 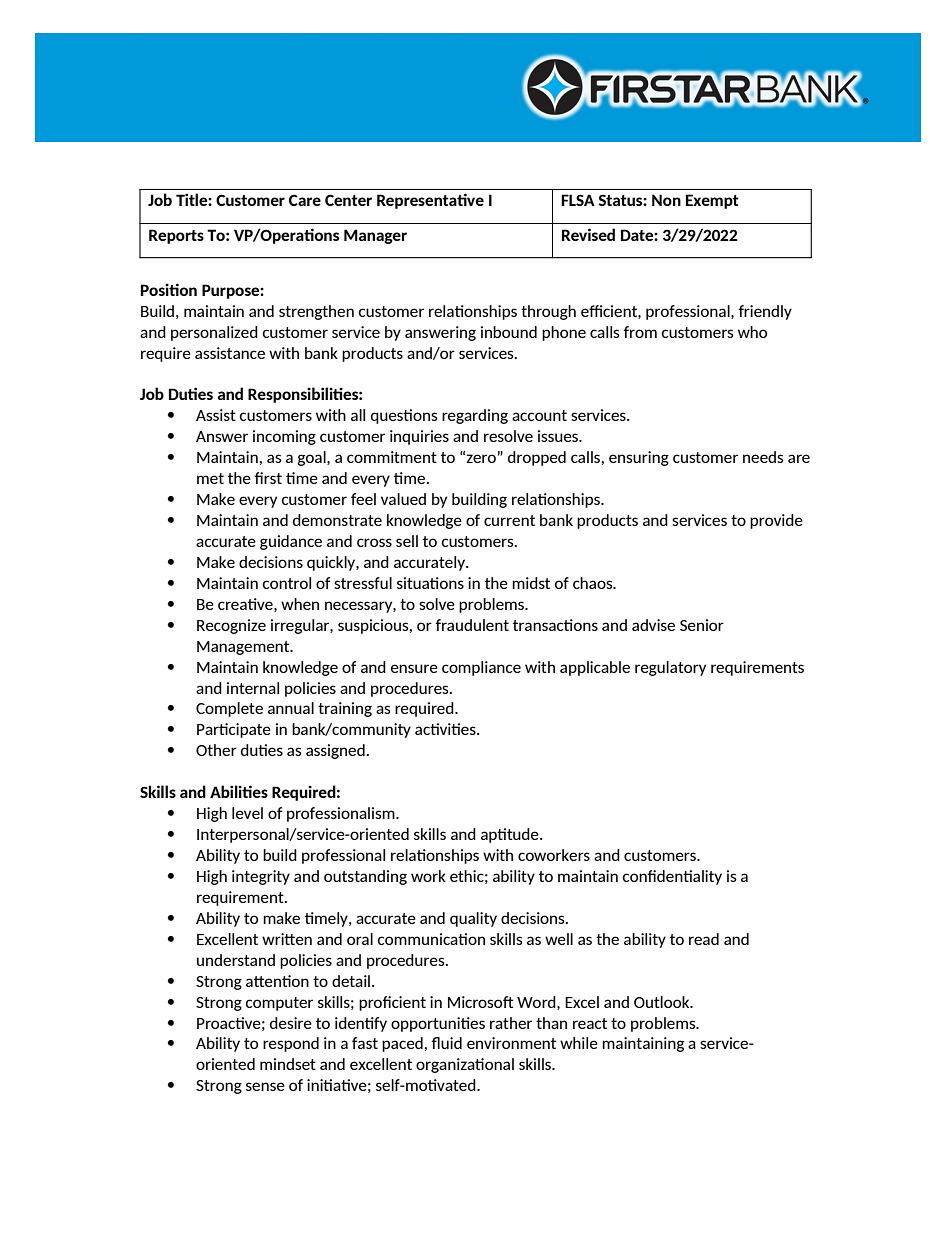 What do you see at coordinates (465, 1065) in the document?
I see `organizational` at bounding box center [465, 1065].
